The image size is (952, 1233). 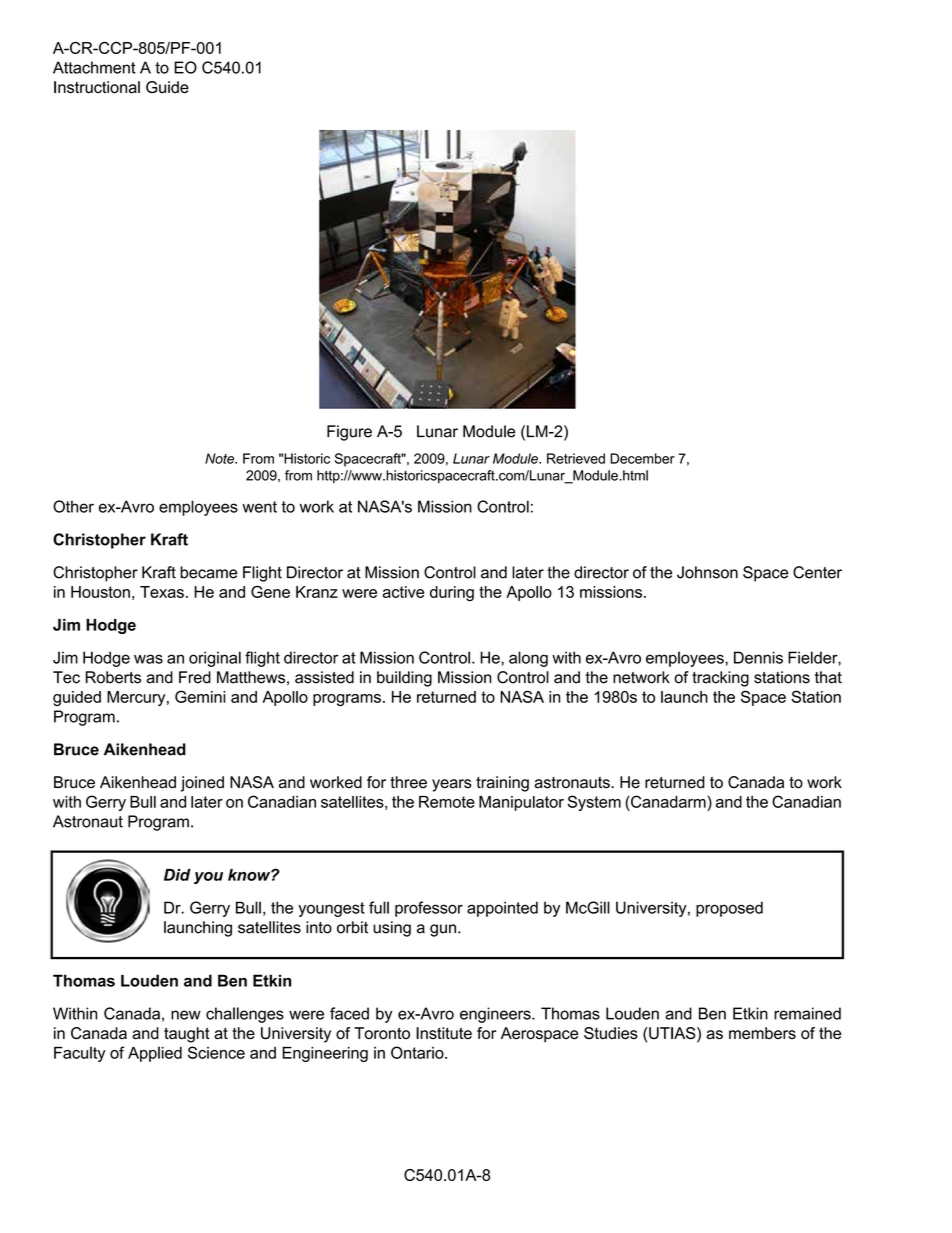 I want to click on System, so click(x=594, y=803).
